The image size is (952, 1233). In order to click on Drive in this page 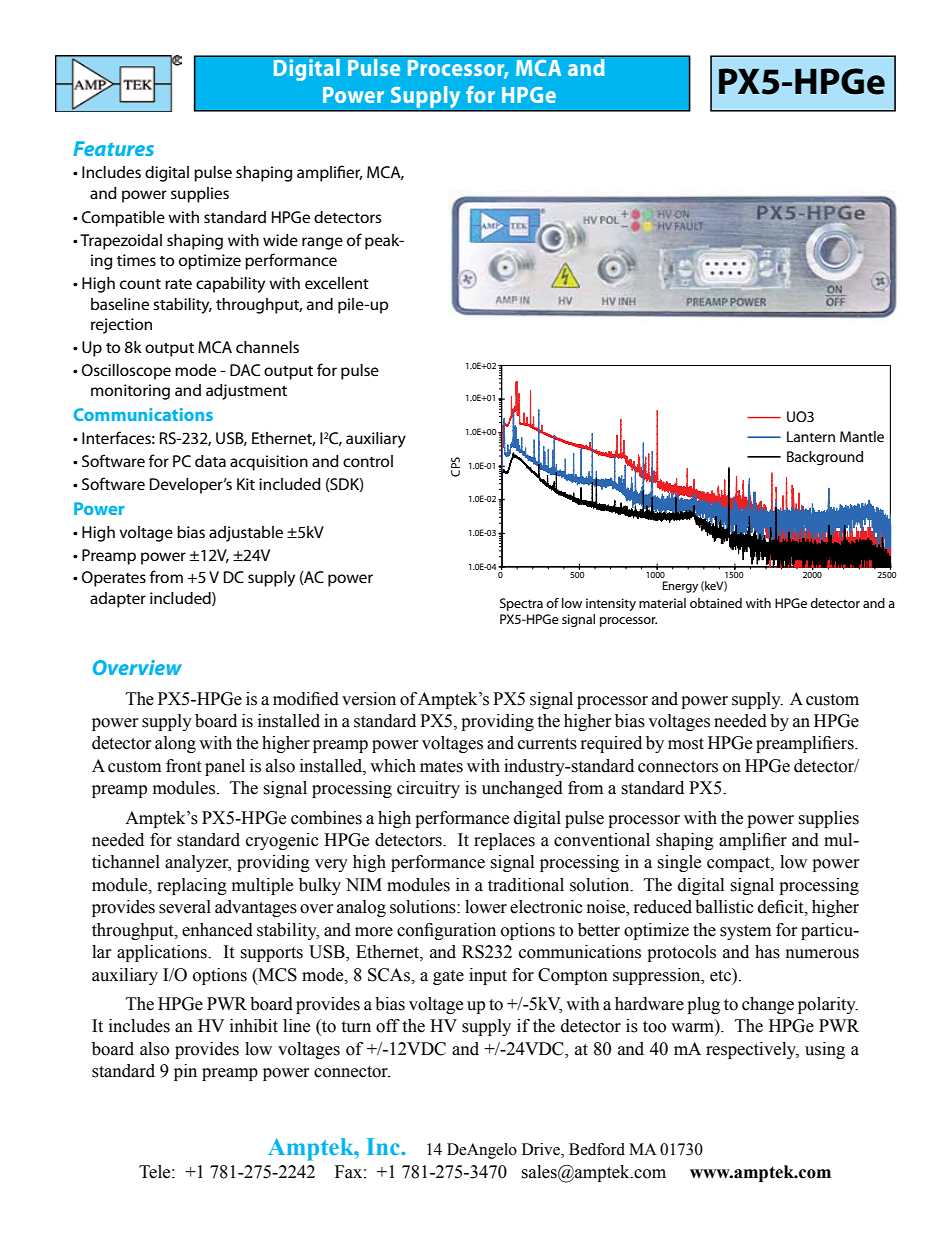, I will do `click(542, 1150)`.
